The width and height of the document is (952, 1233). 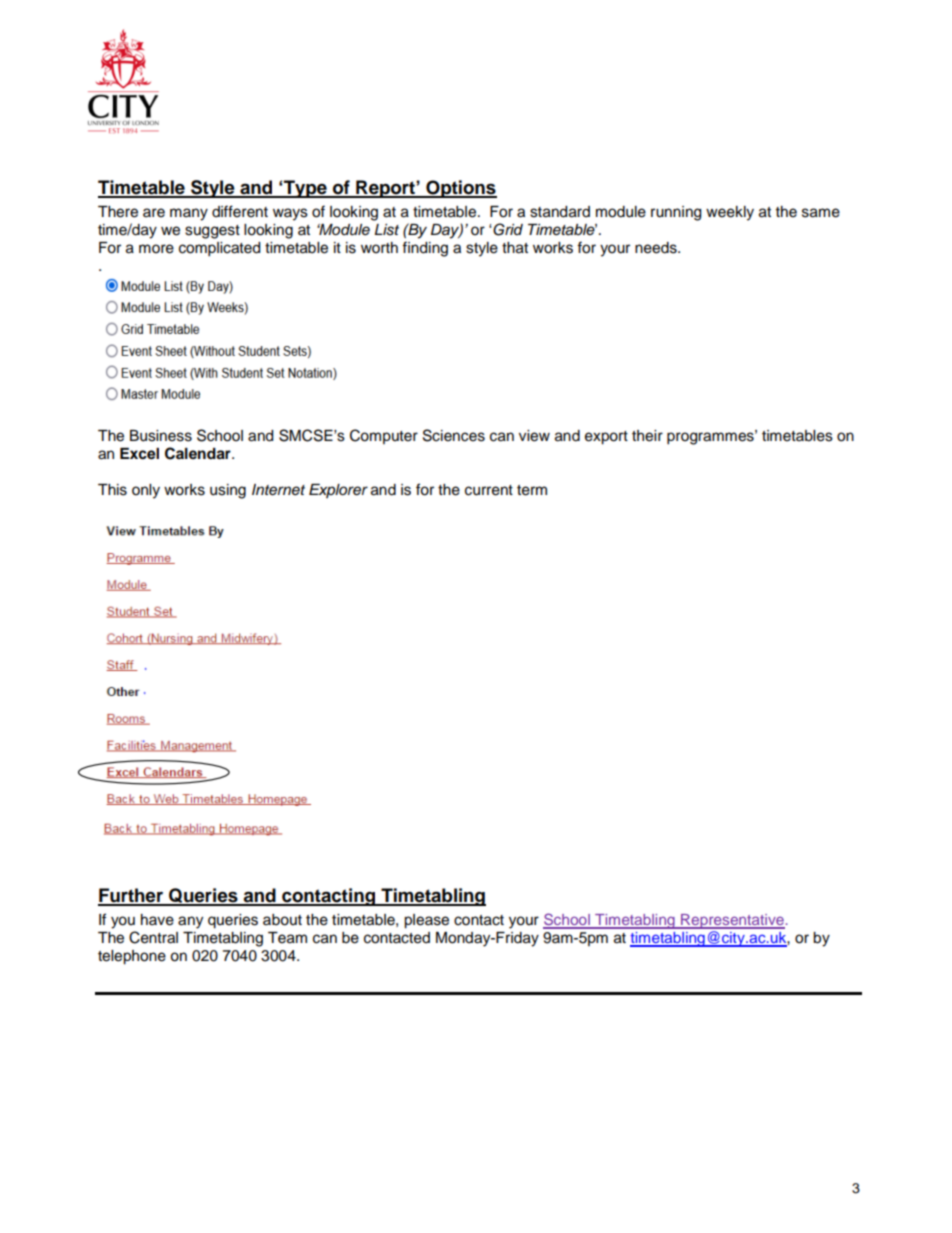 What do you see at coordinates (454, 435) in the document?
I see `Sciences` at bounding box center [454, 435].
